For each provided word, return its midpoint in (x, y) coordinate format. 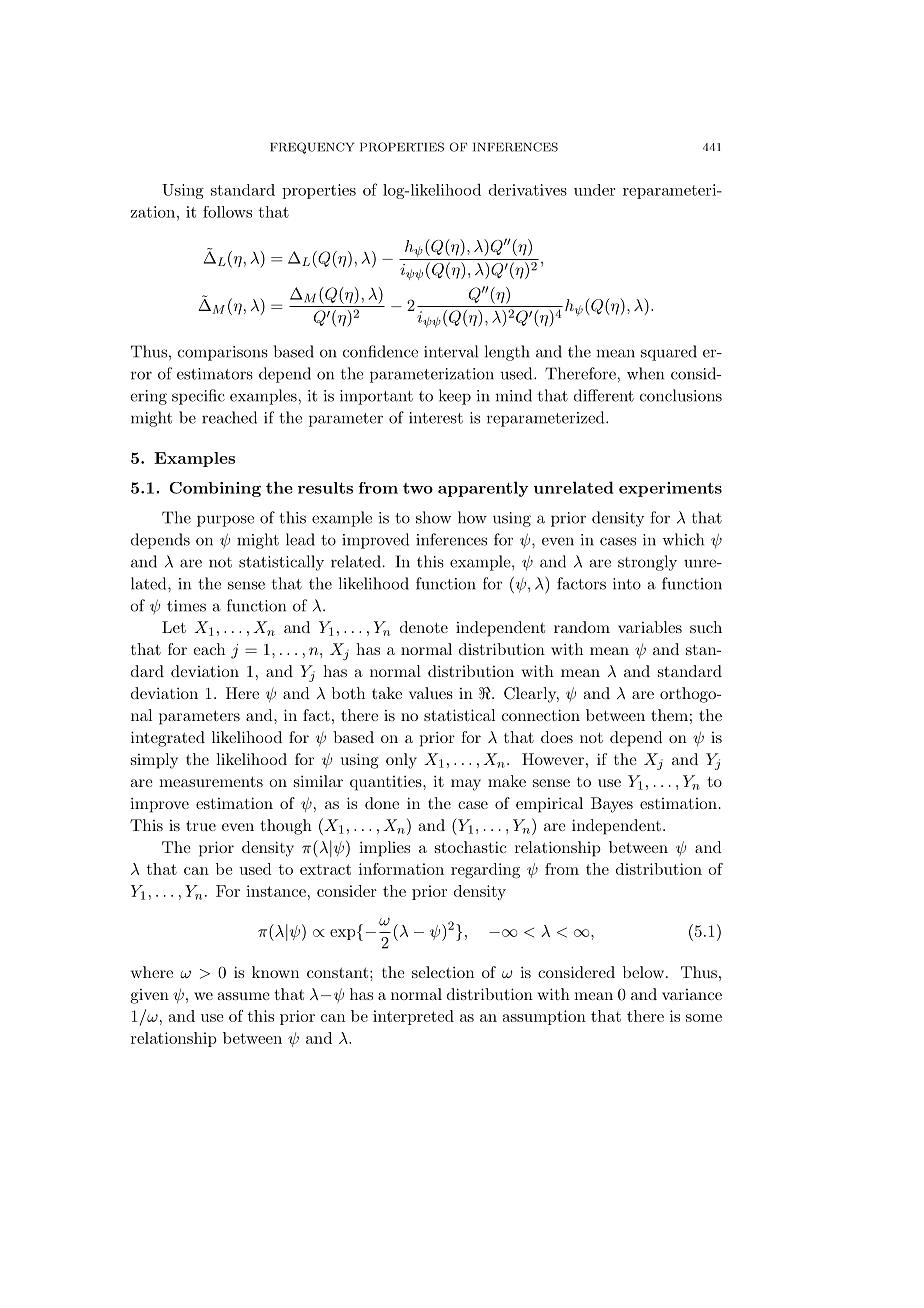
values (431, 693)
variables (650, 627)
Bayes (612, 805)
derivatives (528, 190)
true (201, 825)
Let (174, 627)
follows (227, 212)
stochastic (470, 847)
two (418, 488)
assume (243, 996)
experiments (670, 489)
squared (669, 353)
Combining (215, 489)
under (594, 190)
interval (451, 351)
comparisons (223, 353)
